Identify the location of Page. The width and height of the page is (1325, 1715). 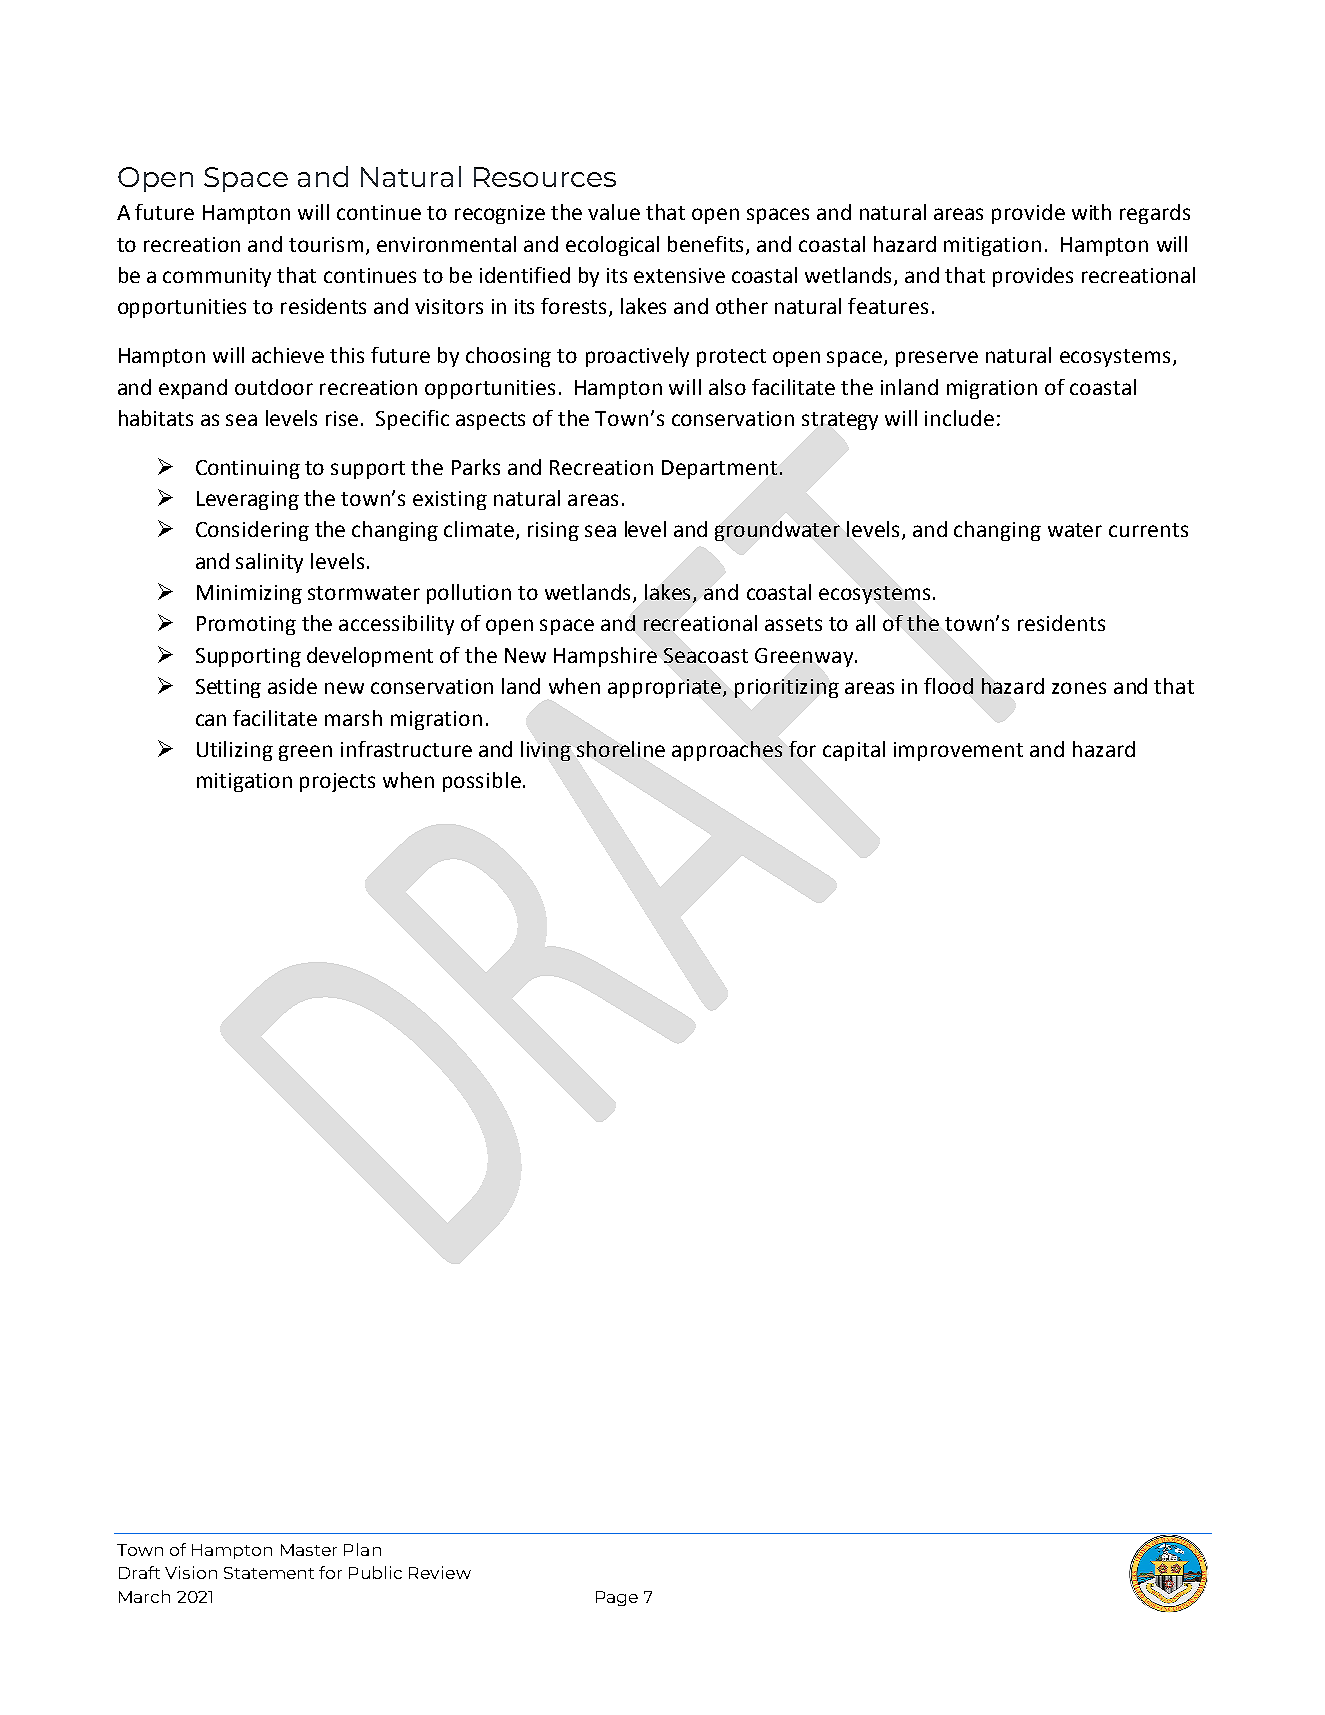
(617, 1598).
